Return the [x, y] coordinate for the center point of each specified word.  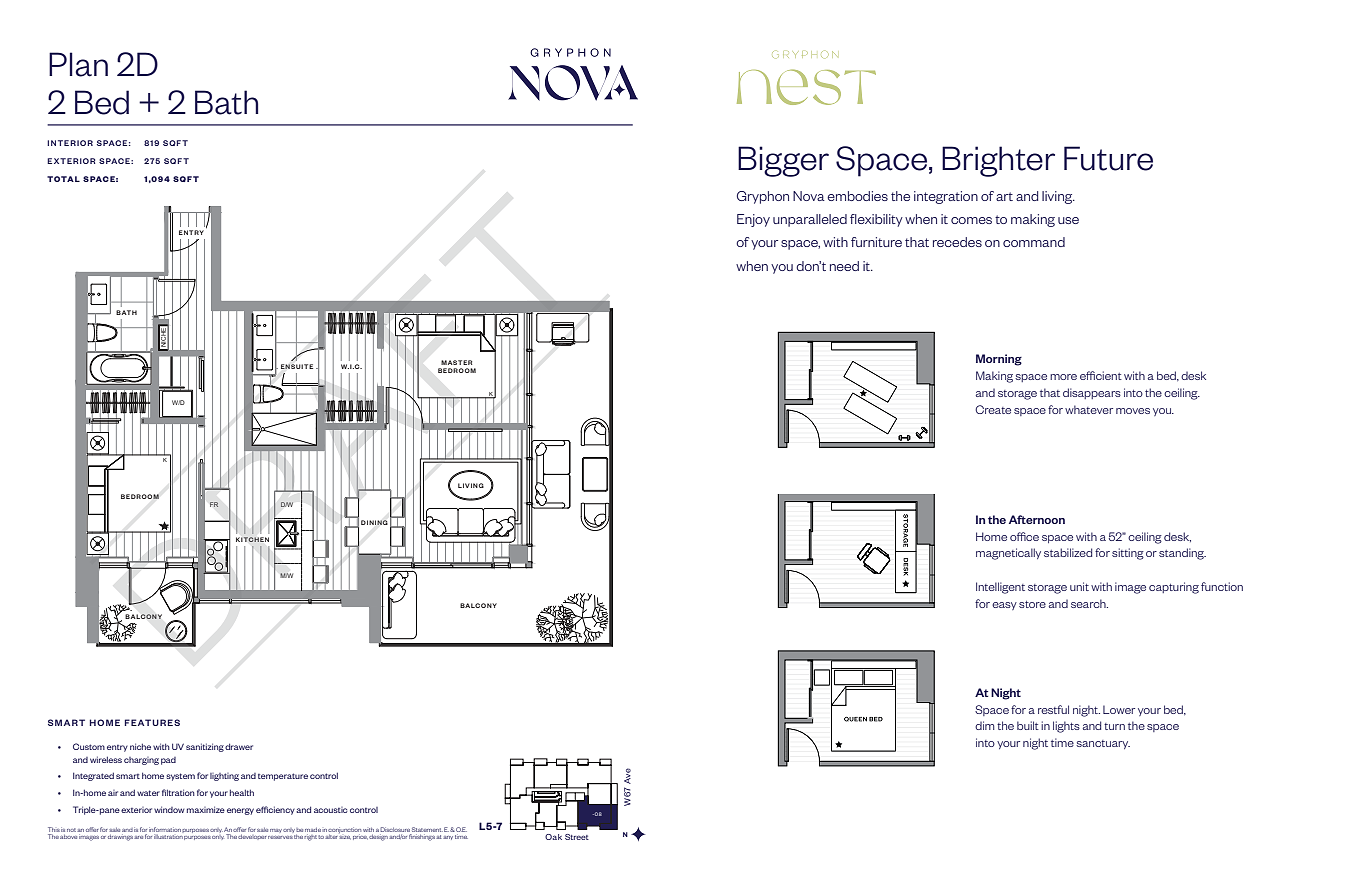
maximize [206, 809]
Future [1108, 158]
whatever [1089, 409]
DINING [374, 522]
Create [993, 409]
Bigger [783, 161]
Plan [78, 64]
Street [577, 837]
